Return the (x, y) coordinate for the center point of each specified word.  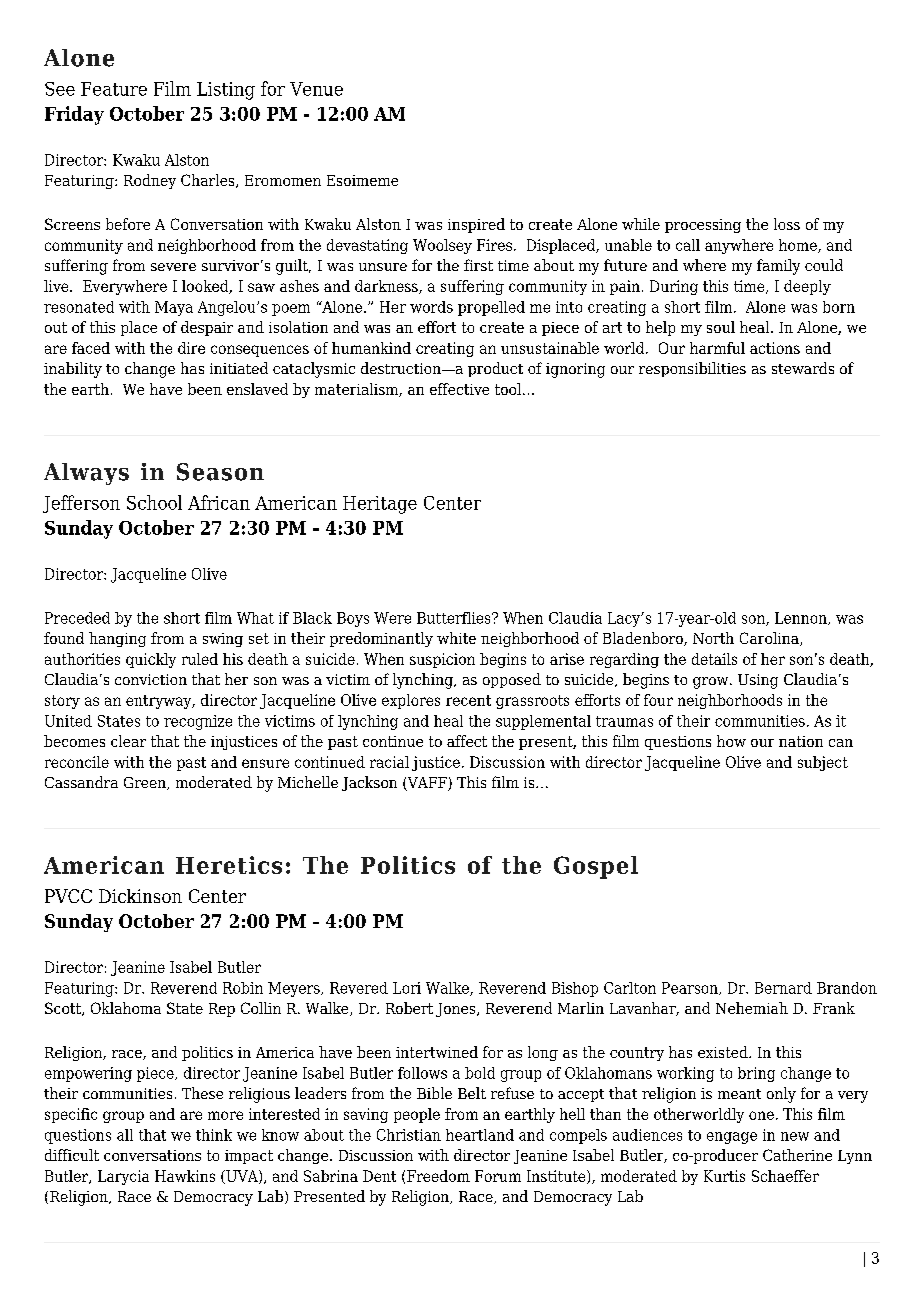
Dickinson (140, 896)
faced (91, 348)
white (456, 638)
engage (732, 1138)
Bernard (783, 988)
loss (787, 224)
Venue (316, 89)
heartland (480, 1135)
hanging (117, 639)
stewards (803, 368)
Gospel (596, 867)
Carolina (770, 639)
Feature (114, 89)
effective (459, 389)
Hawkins (185, 1176)
